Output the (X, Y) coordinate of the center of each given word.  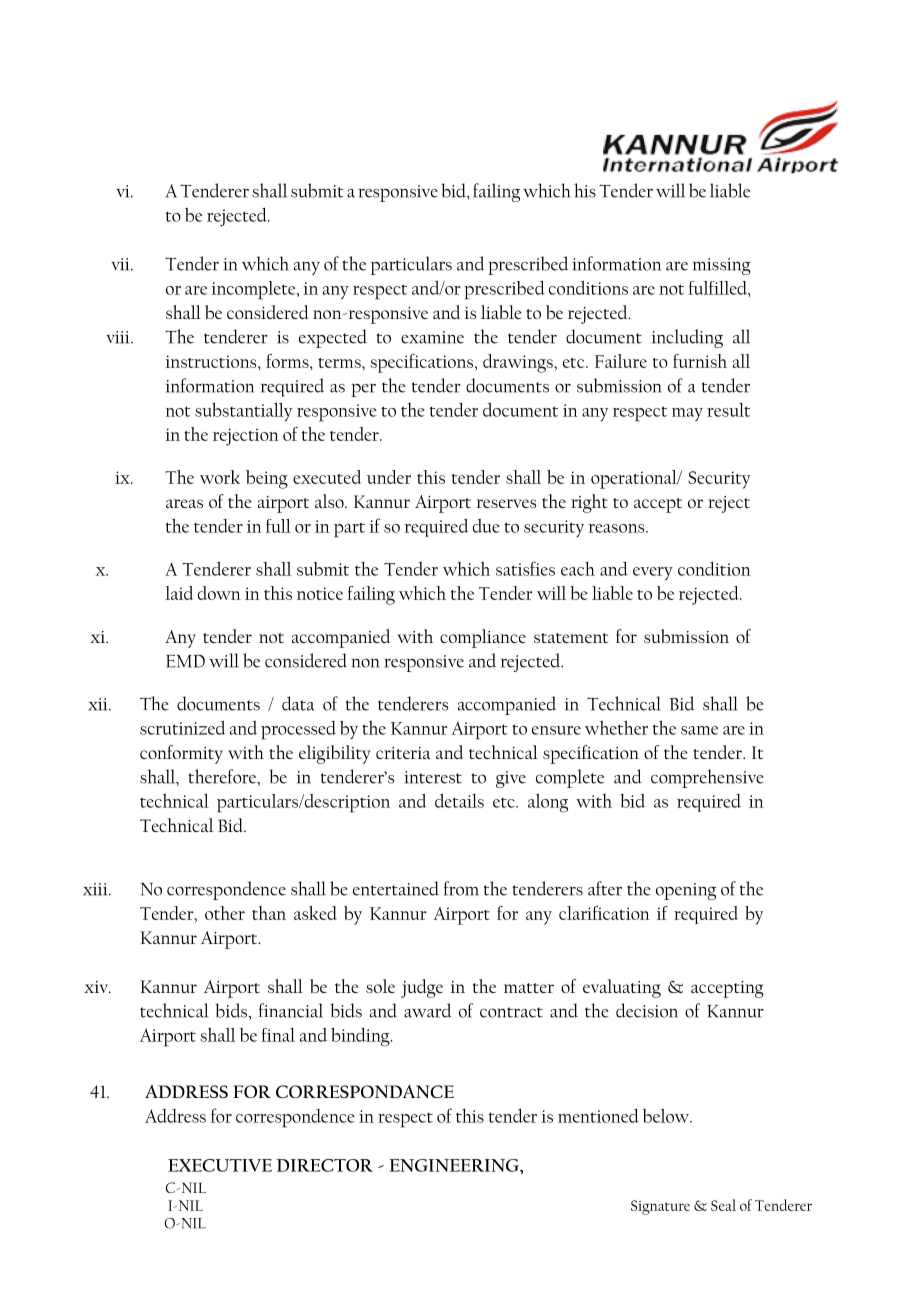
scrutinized (183, 728)
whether (616, 727)
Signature (660, 1207)
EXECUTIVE (220, 1165)
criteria (403, 753)
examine (432, 337)
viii (119, 337)
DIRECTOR (325, 1165)
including (687, 338)
